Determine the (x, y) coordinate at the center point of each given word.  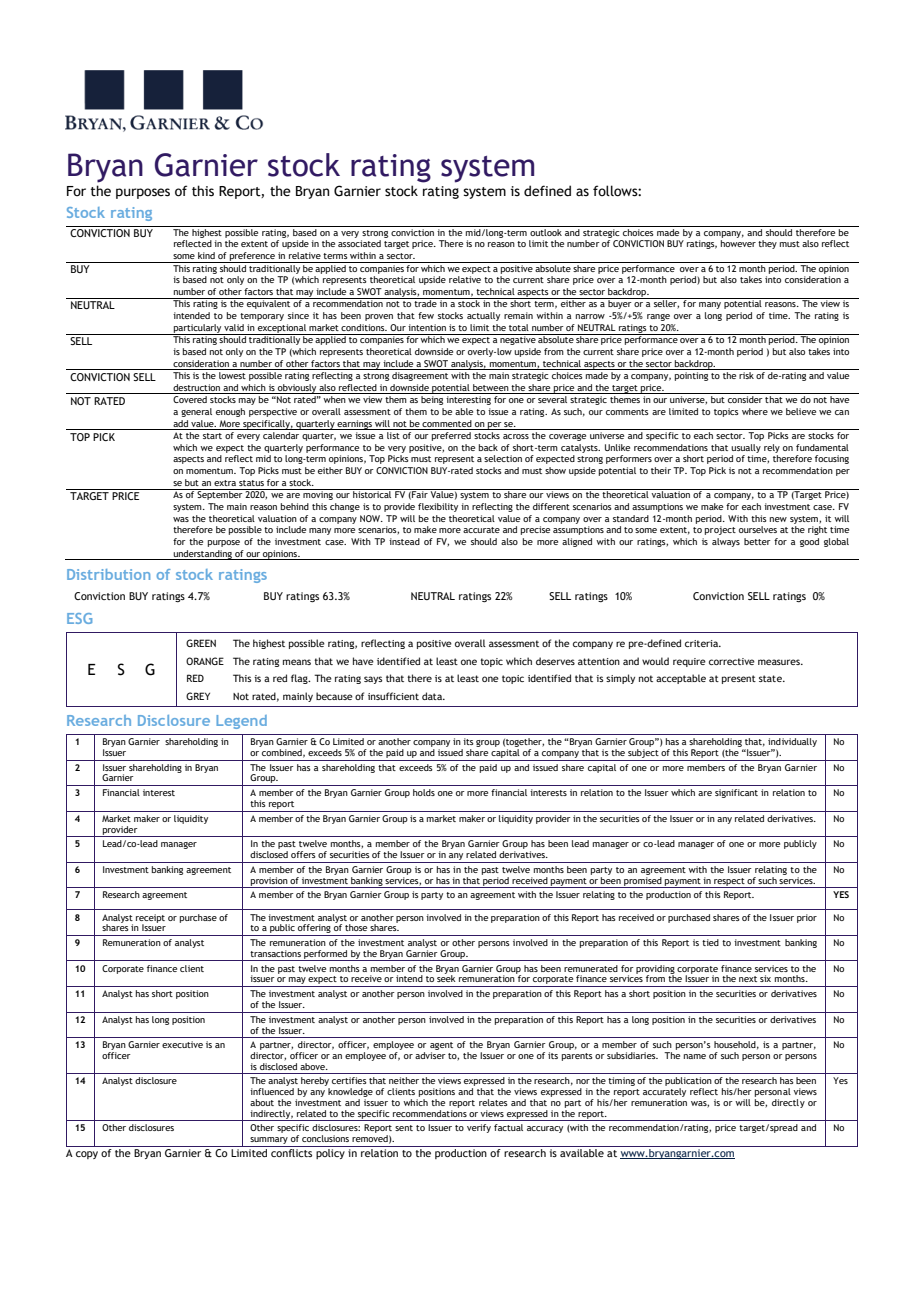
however (738, 243)
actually (483, 316)
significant (736, 793)
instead (404, 541)
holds (424, 792)
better (757, 541)
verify (479, 1128)
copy (87, 1155)
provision (269, 882)
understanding (203, 555)
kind (206, 255)
